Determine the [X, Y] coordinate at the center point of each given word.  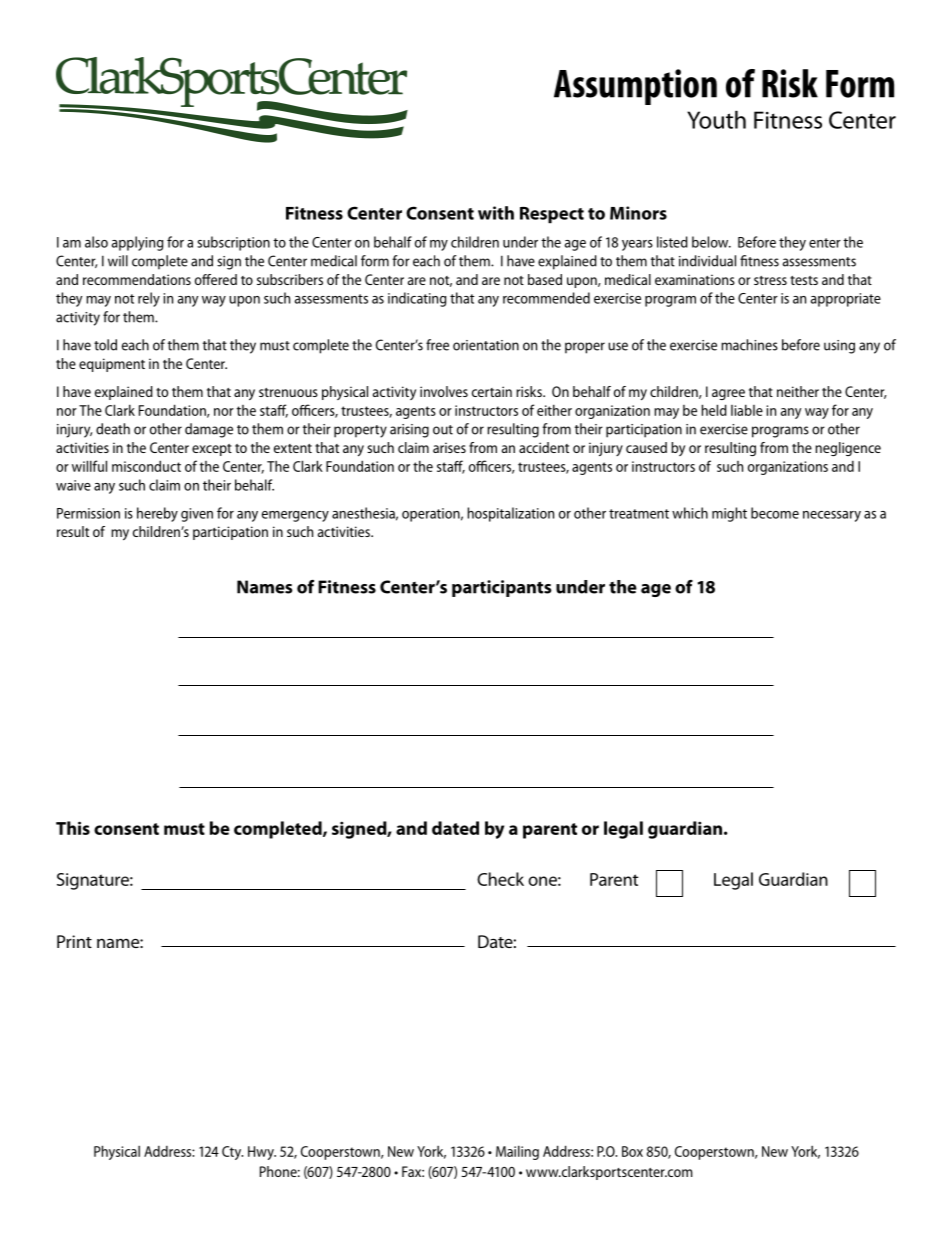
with [496, 213]
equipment [112, 365]
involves [444, 391]
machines [749, 345]
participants [502, 588]
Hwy [262, 1153]
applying [138, 243]
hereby [157, 514]
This [73, 828]
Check [500, 879]
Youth [716, 120]
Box [632, 1151]
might [729, 514]
